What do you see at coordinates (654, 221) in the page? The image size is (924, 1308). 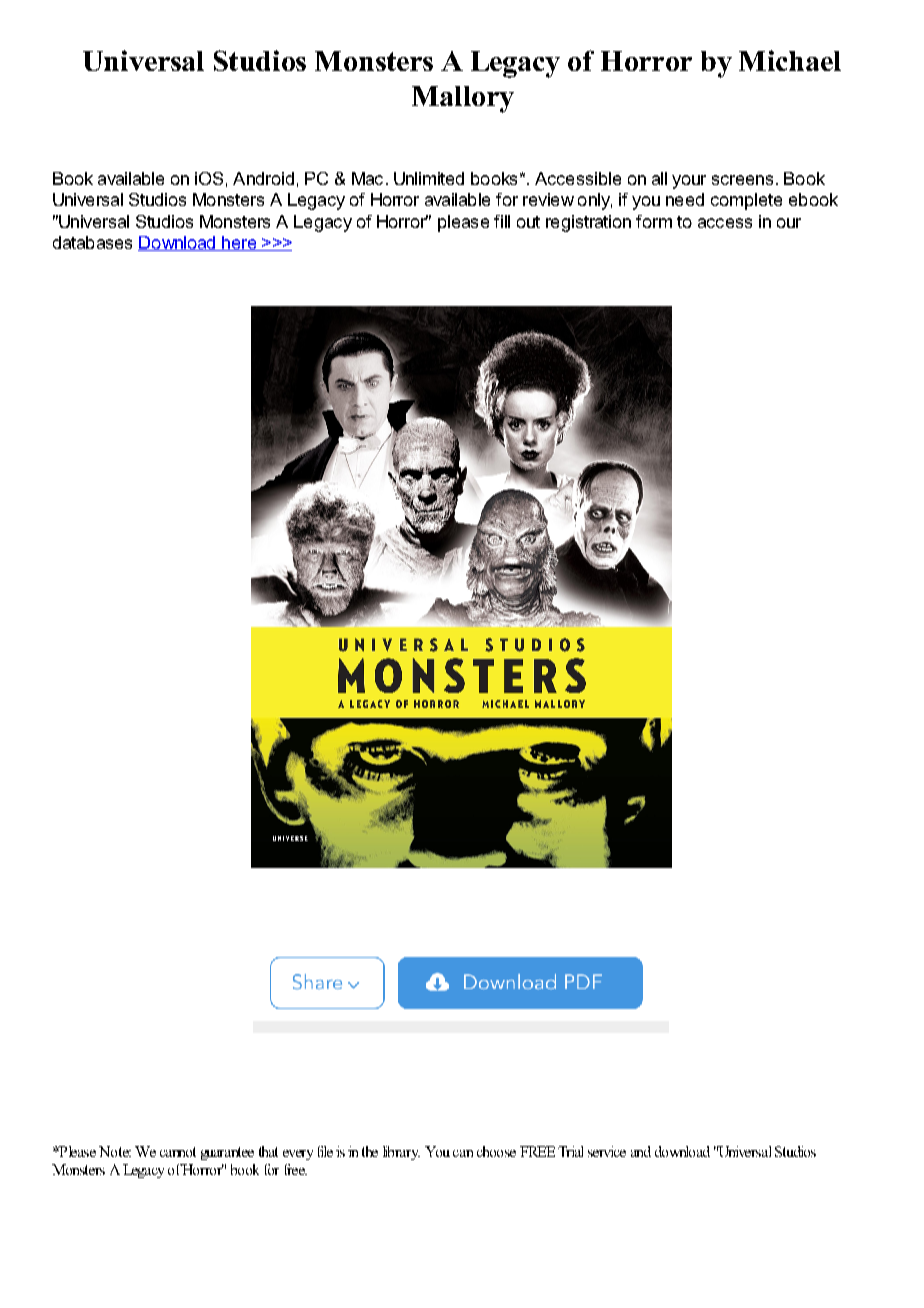 I see `form` at bounding box center [654, 221].
